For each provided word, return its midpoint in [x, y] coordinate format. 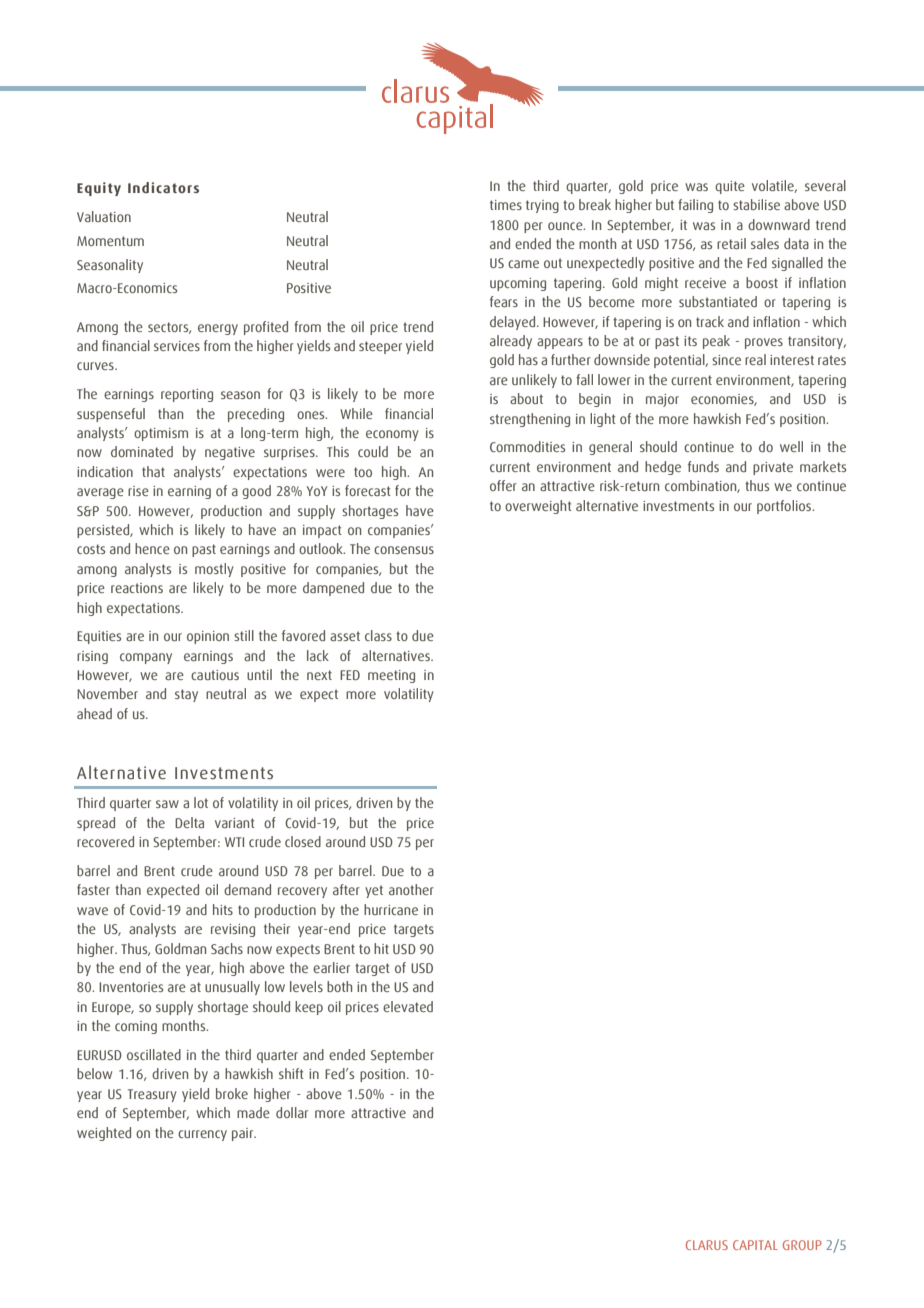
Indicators [163, 187]
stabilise [756, 204]
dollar [292, 1112]
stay [186, 695]
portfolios [785, 507]
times [506, 205]
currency [202, 1135]
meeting [391, 676]
